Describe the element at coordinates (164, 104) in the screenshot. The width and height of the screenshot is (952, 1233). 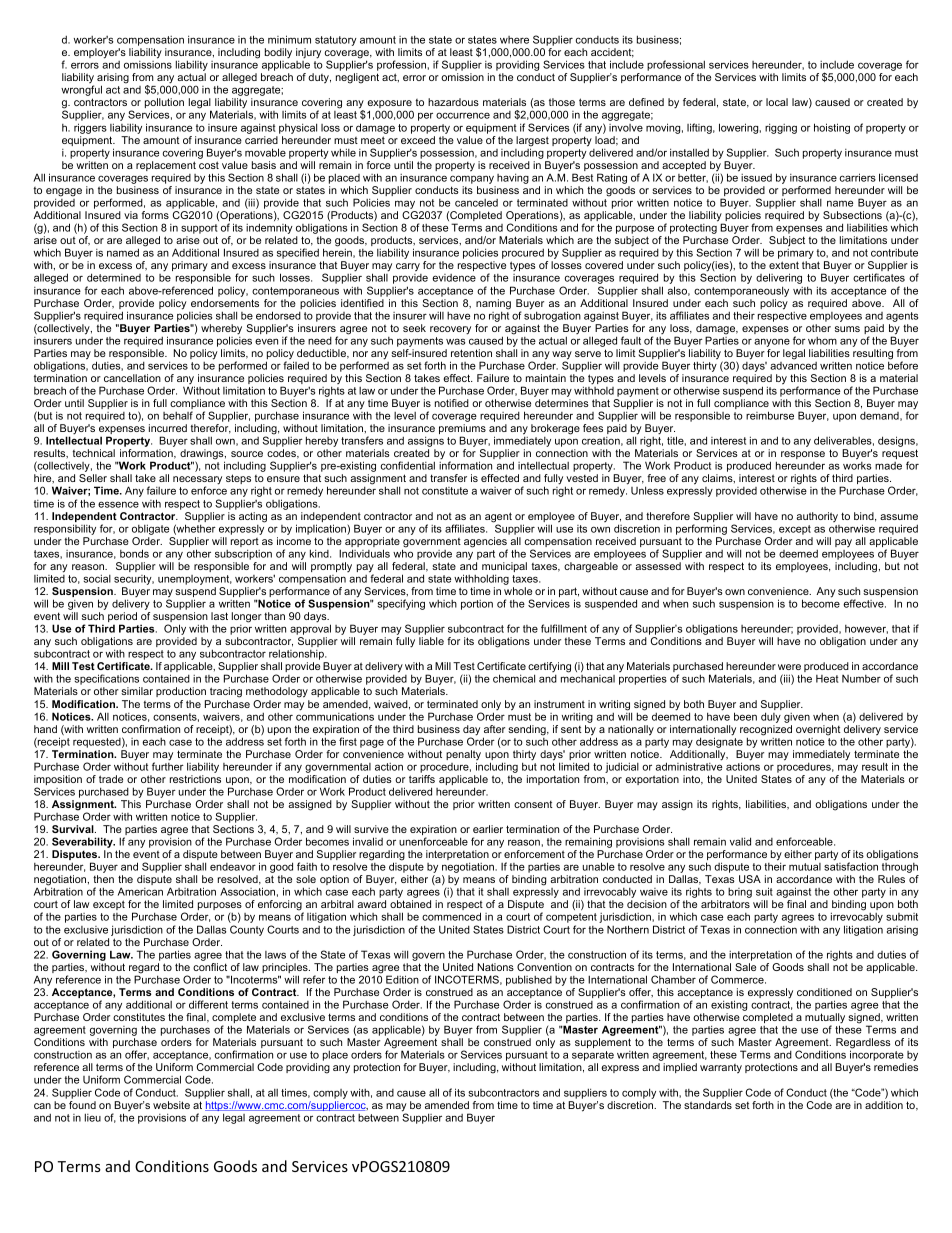
I see `pollution` at that location.
